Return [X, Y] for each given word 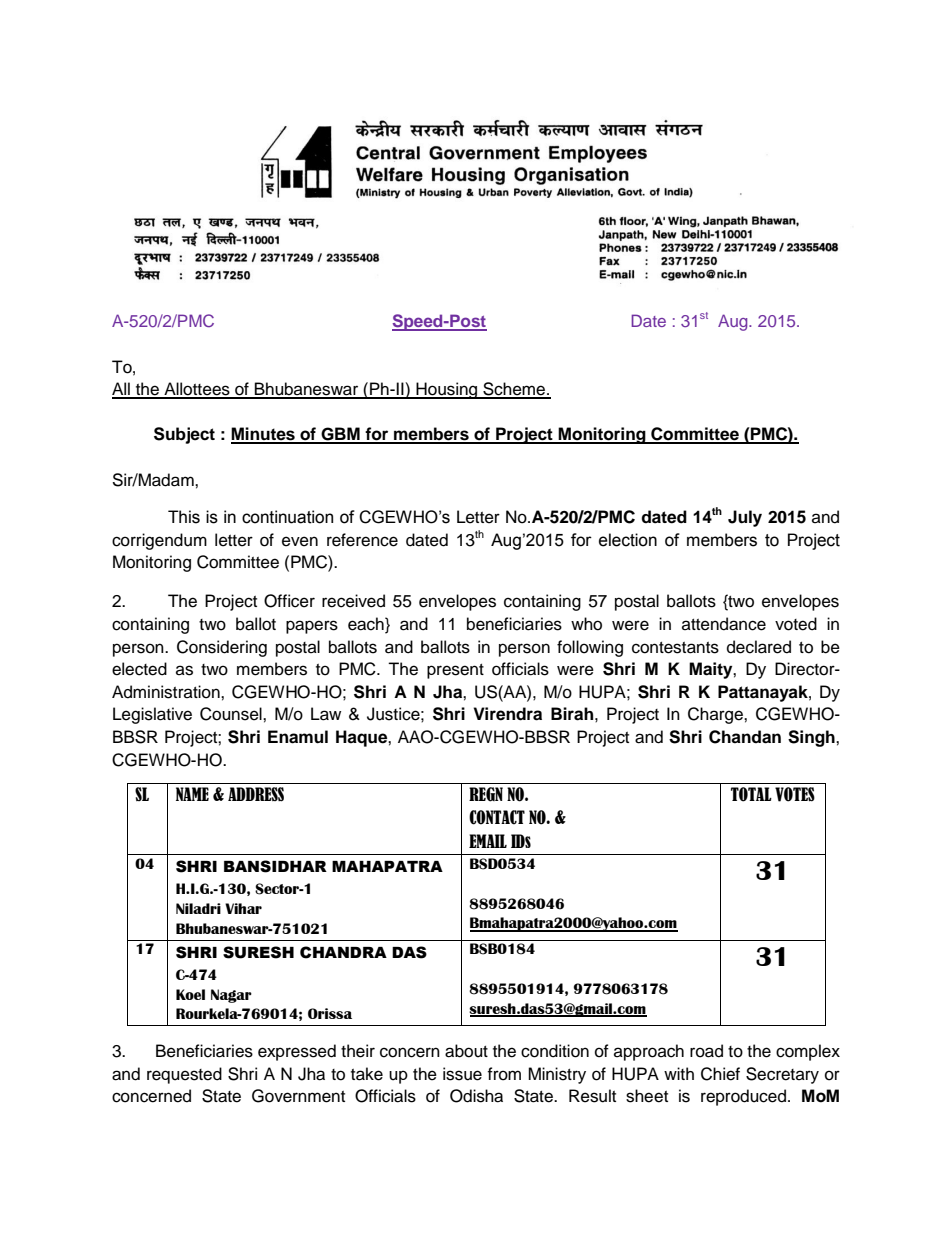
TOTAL [751, 794]
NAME [192, 794]
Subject [184, 435]
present [455, 671]
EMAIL [488, 841]
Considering [222, 648]
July [745, 518]
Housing [447, 390]
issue [462, 1074]
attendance [724, 624]
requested [184, 1075]
